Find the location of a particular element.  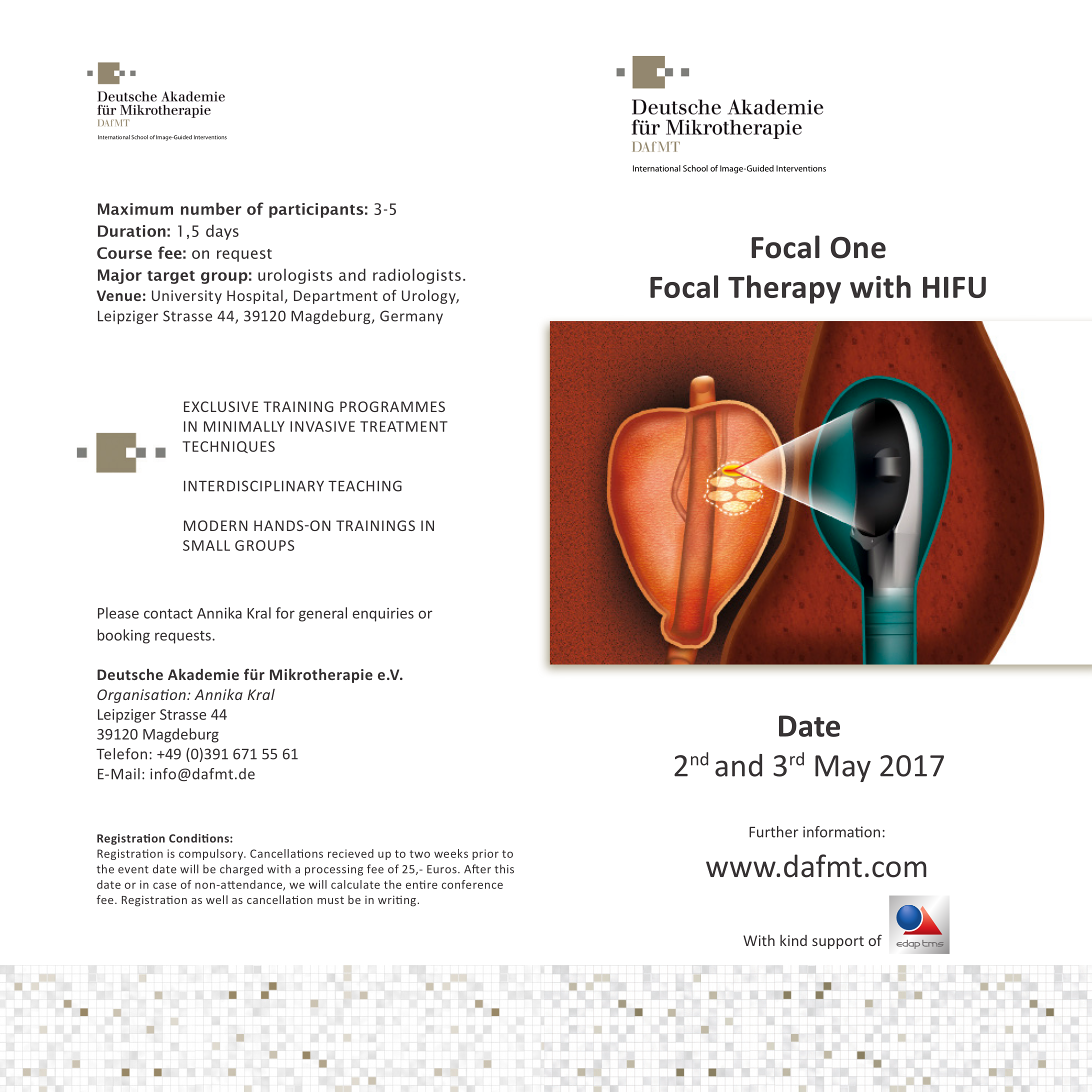

TREATMENT is located at coordinates (404, 426).
